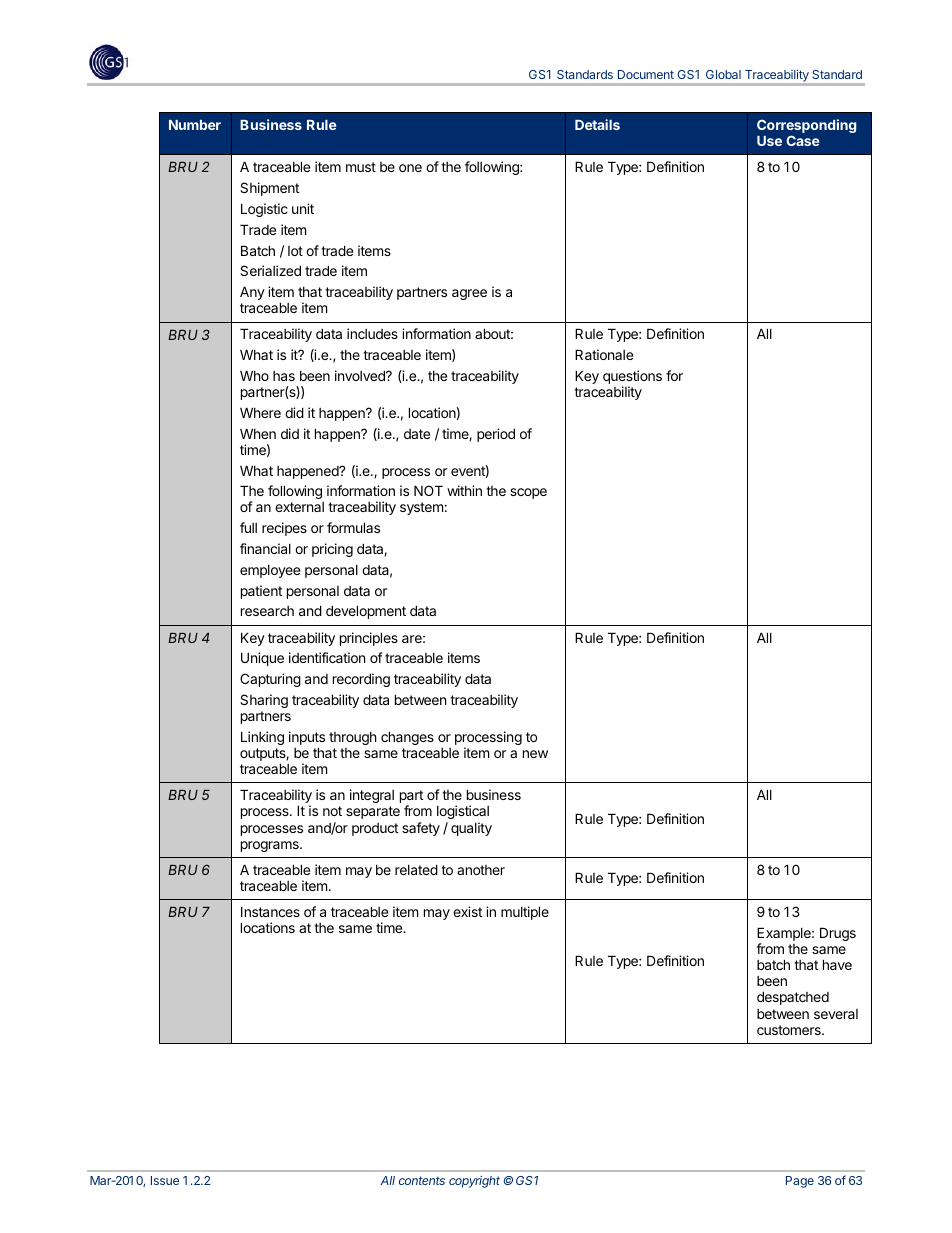  I want to click on Drugs, so click(838, 934).
